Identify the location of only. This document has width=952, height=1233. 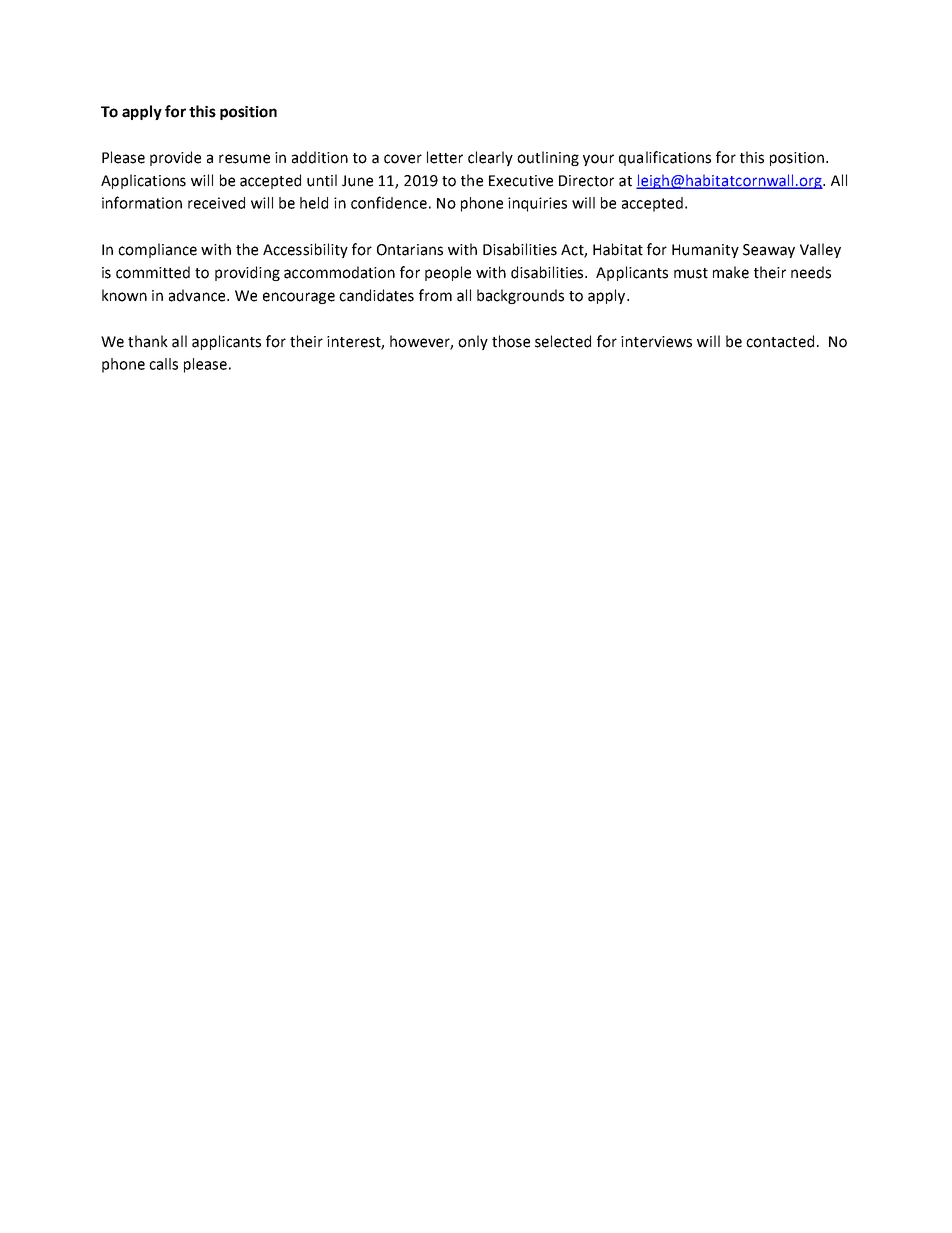
(473, 342).
